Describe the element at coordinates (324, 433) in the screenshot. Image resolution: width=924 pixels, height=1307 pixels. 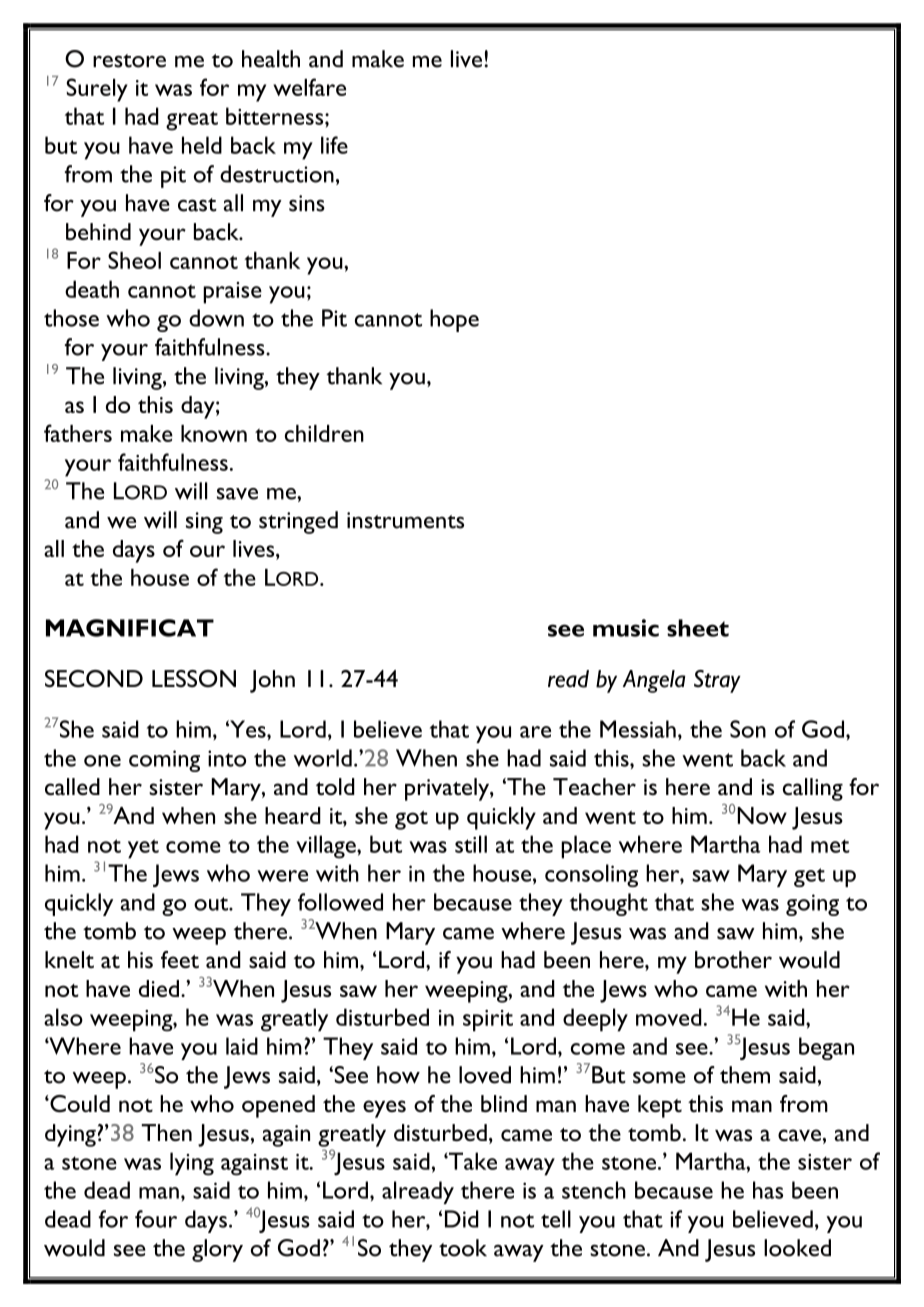
I see `children` at that location.
